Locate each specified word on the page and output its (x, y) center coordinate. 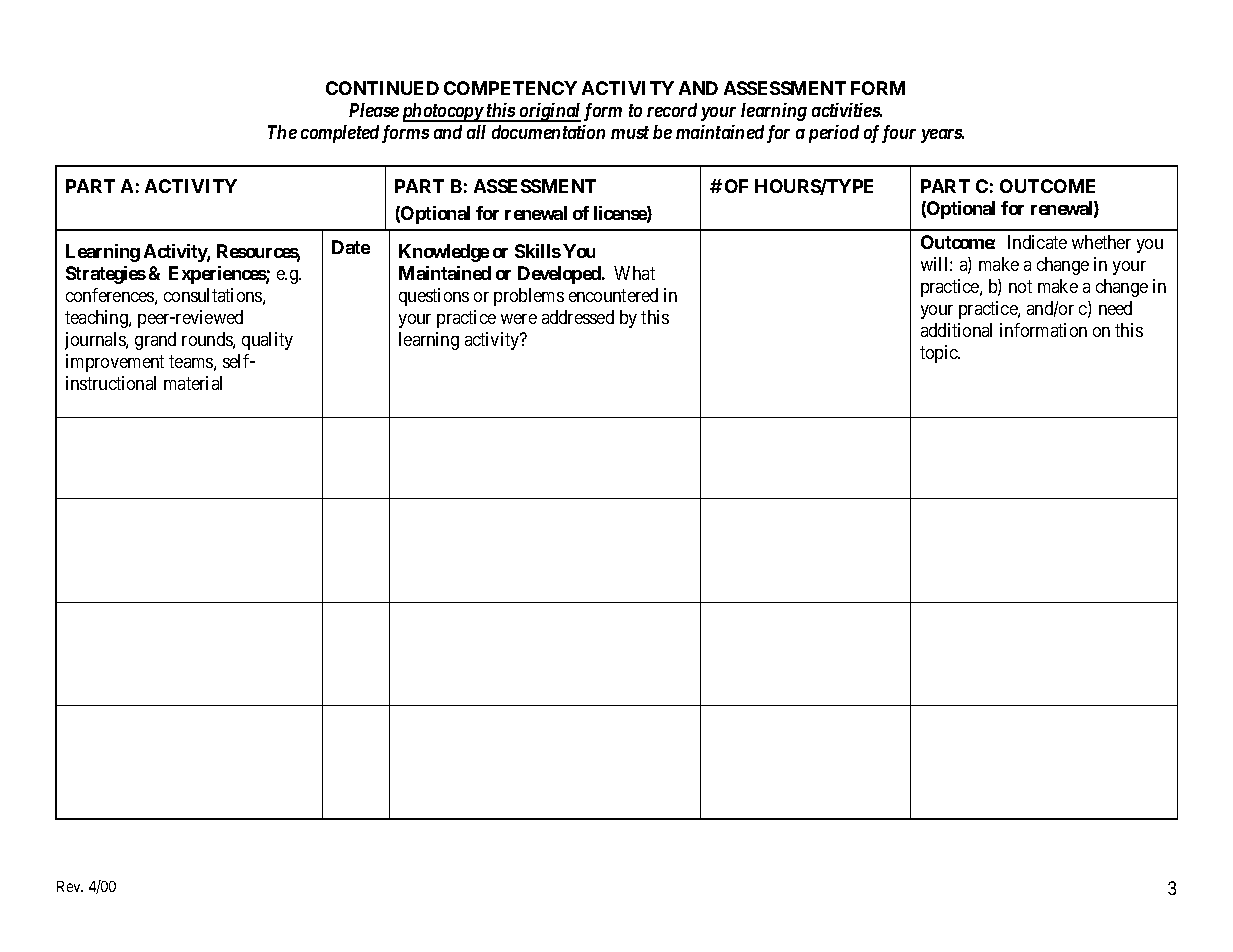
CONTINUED (382, 88)
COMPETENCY (510, 88)
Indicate (1037, 242)
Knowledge (444, 253)
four (897, 134)
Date (351, 247)
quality (267, 341)
